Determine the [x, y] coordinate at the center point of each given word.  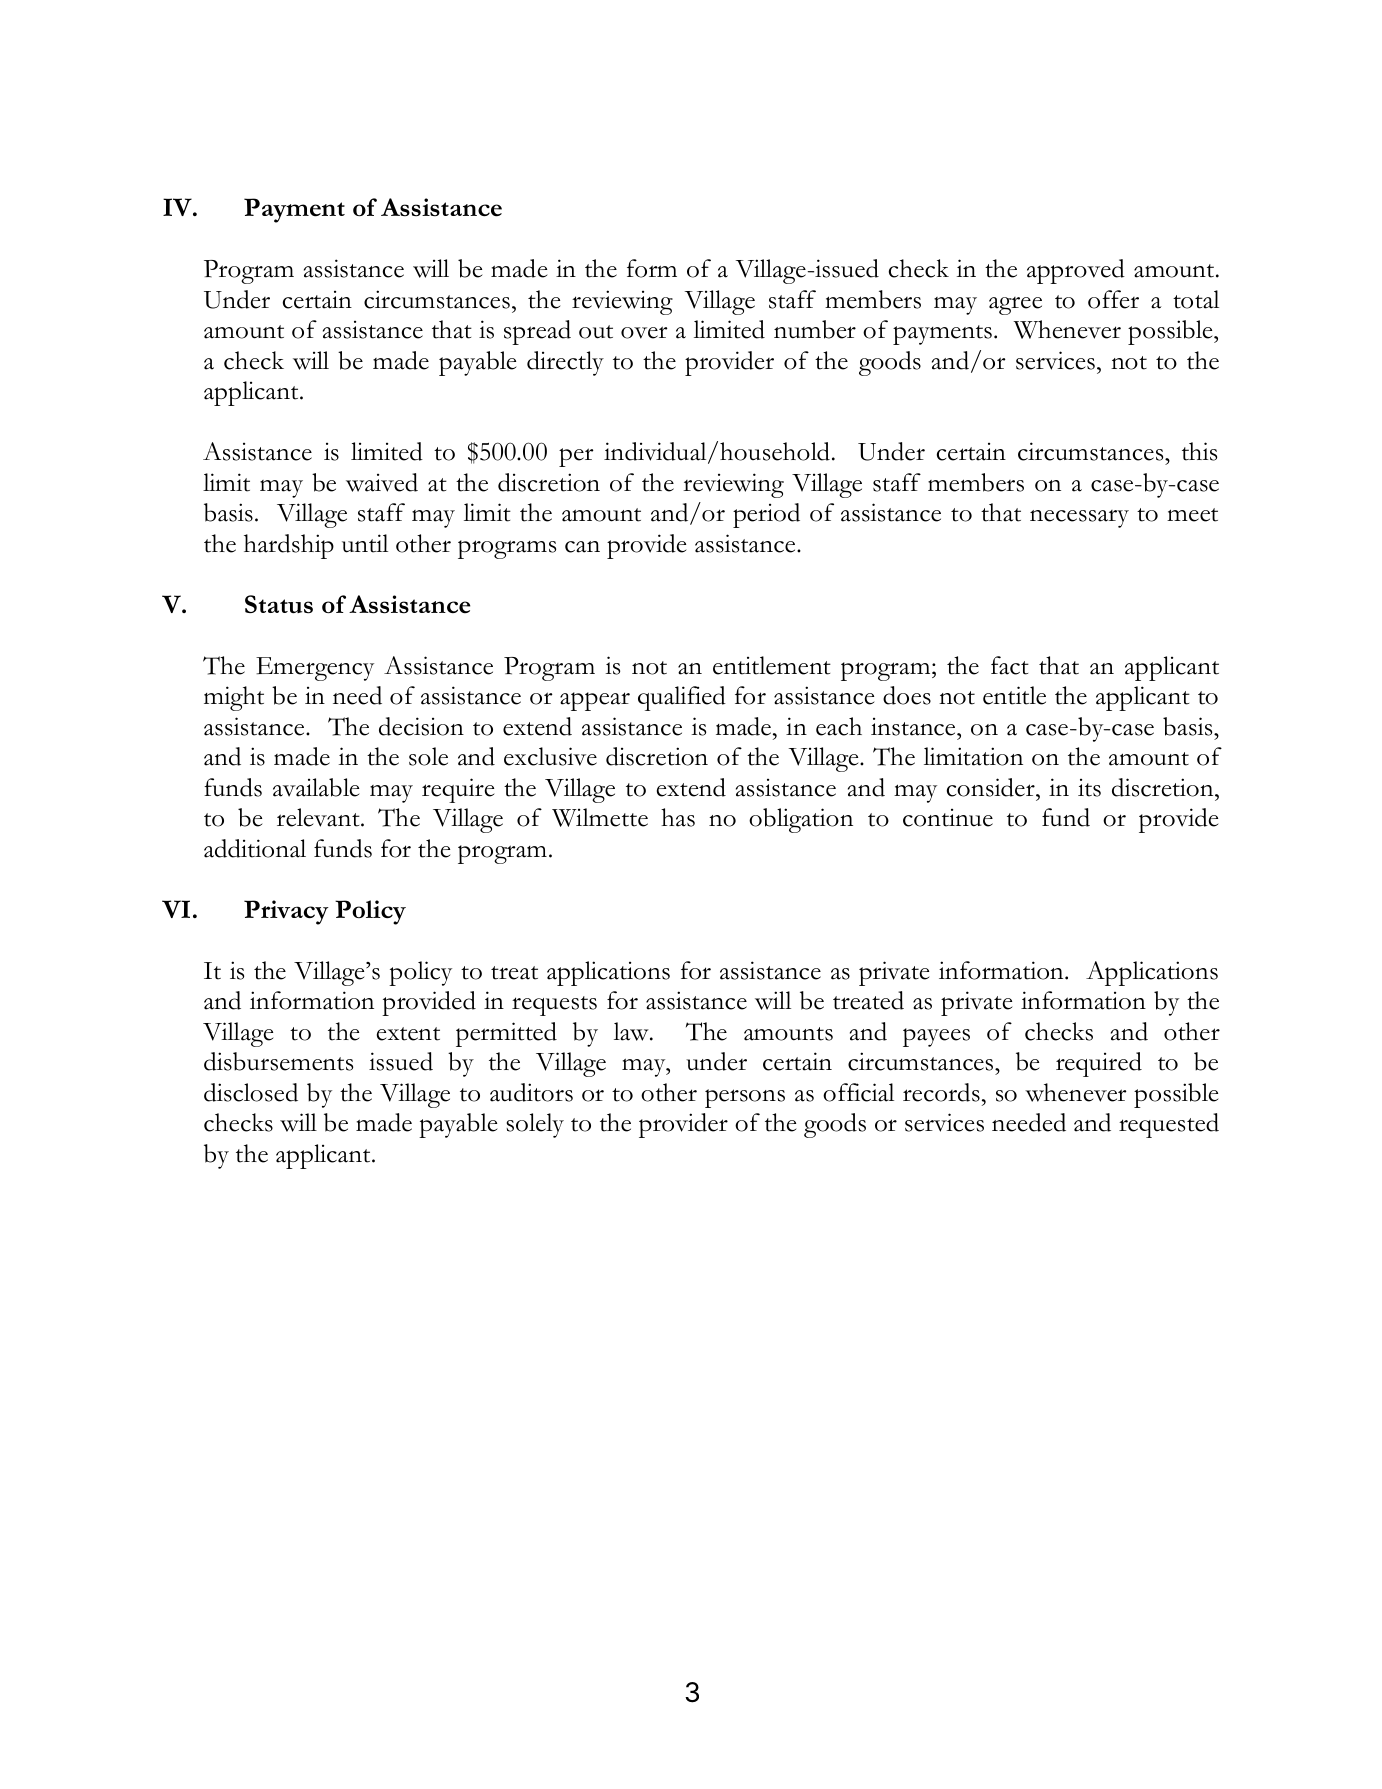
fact [1010, 665]
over [644, 332]
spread [537, 332]
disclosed [251, 1092]
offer [1113, 299]
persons [745, 1098]
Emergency [315, 669]
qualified [682, 698]
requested [1169, 1125]
